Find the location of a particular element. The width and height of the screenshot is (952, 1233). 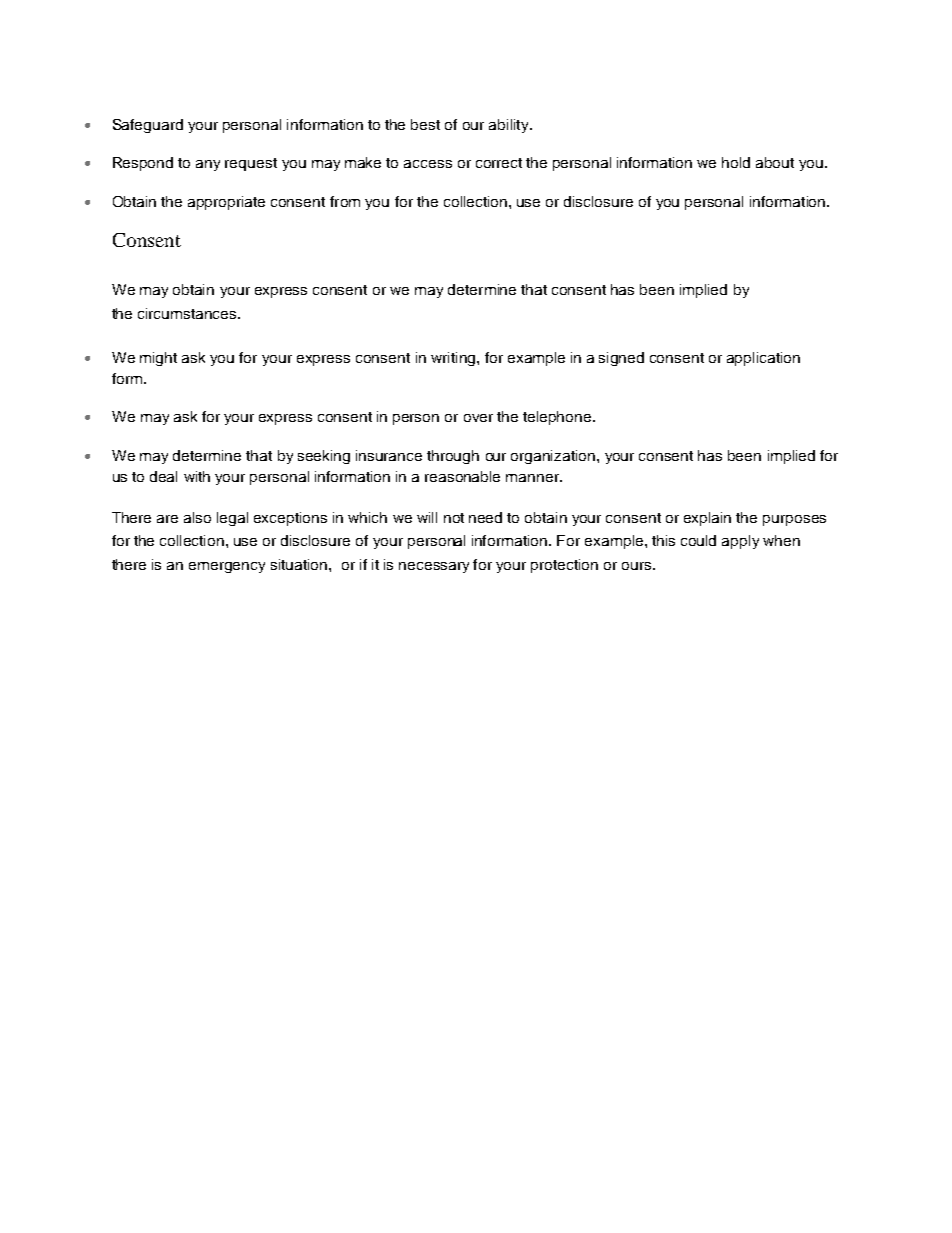

hold is located at coordinates (736, 162).
